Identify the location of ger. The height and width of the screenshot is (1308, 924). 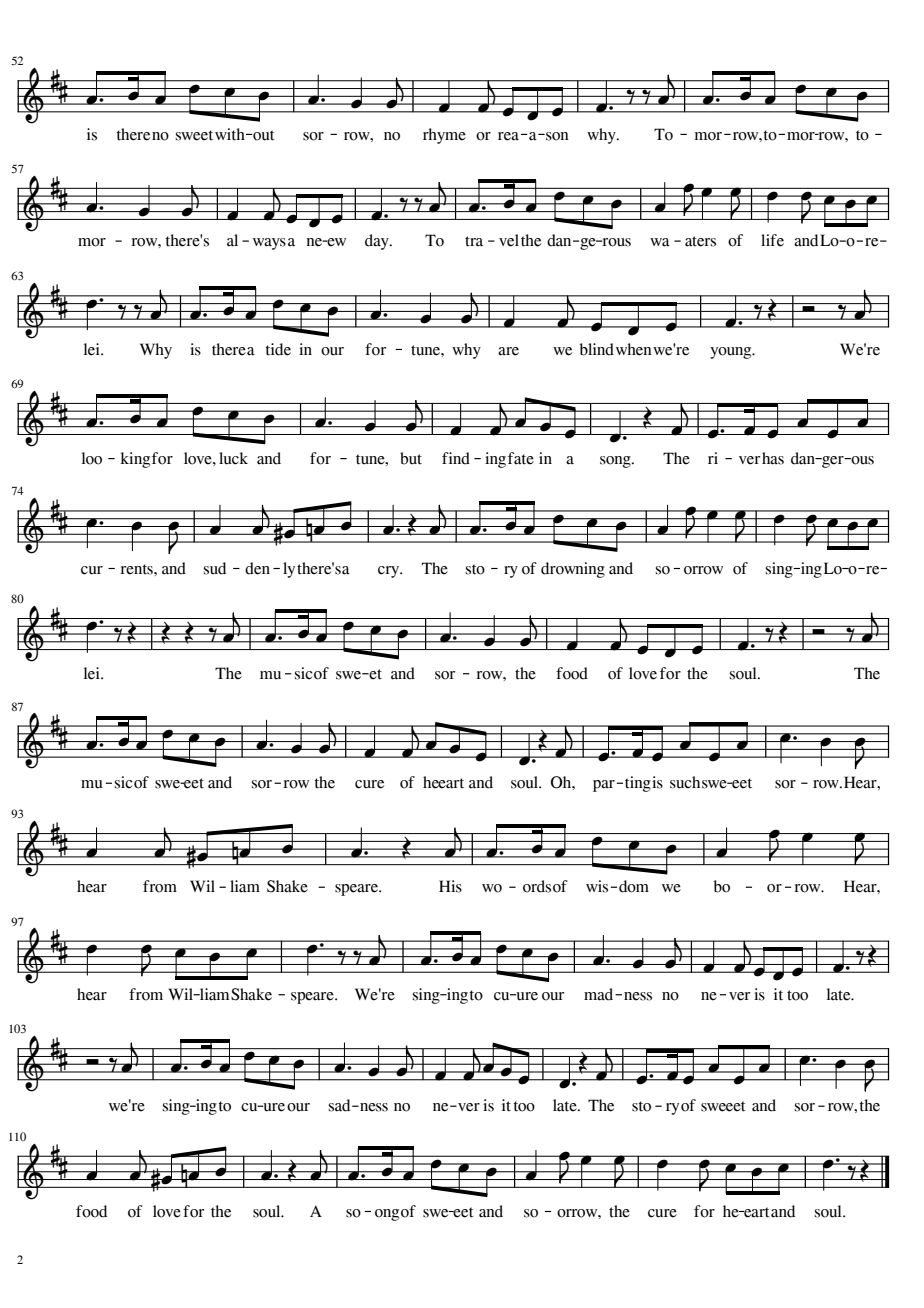
(833, 462).
